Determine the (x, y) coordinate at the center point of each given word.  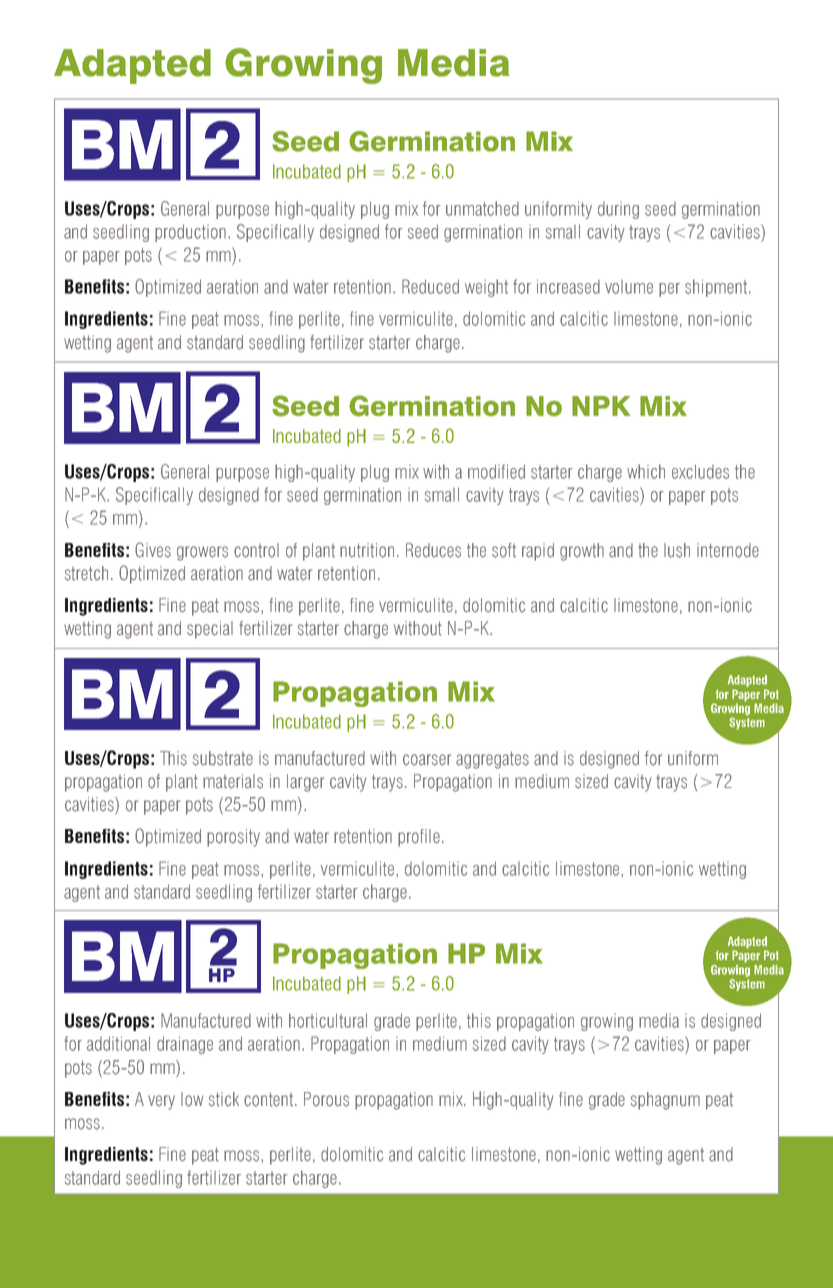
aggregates (492, 760)
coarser (427, 760)
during (618, 210)
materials (233, 781)
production (192, 233)
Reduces (433, 550)
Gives (153, 550)
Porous (326, 1099)
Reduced (430, 286)
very (161, 1102)
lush (677, 550)
